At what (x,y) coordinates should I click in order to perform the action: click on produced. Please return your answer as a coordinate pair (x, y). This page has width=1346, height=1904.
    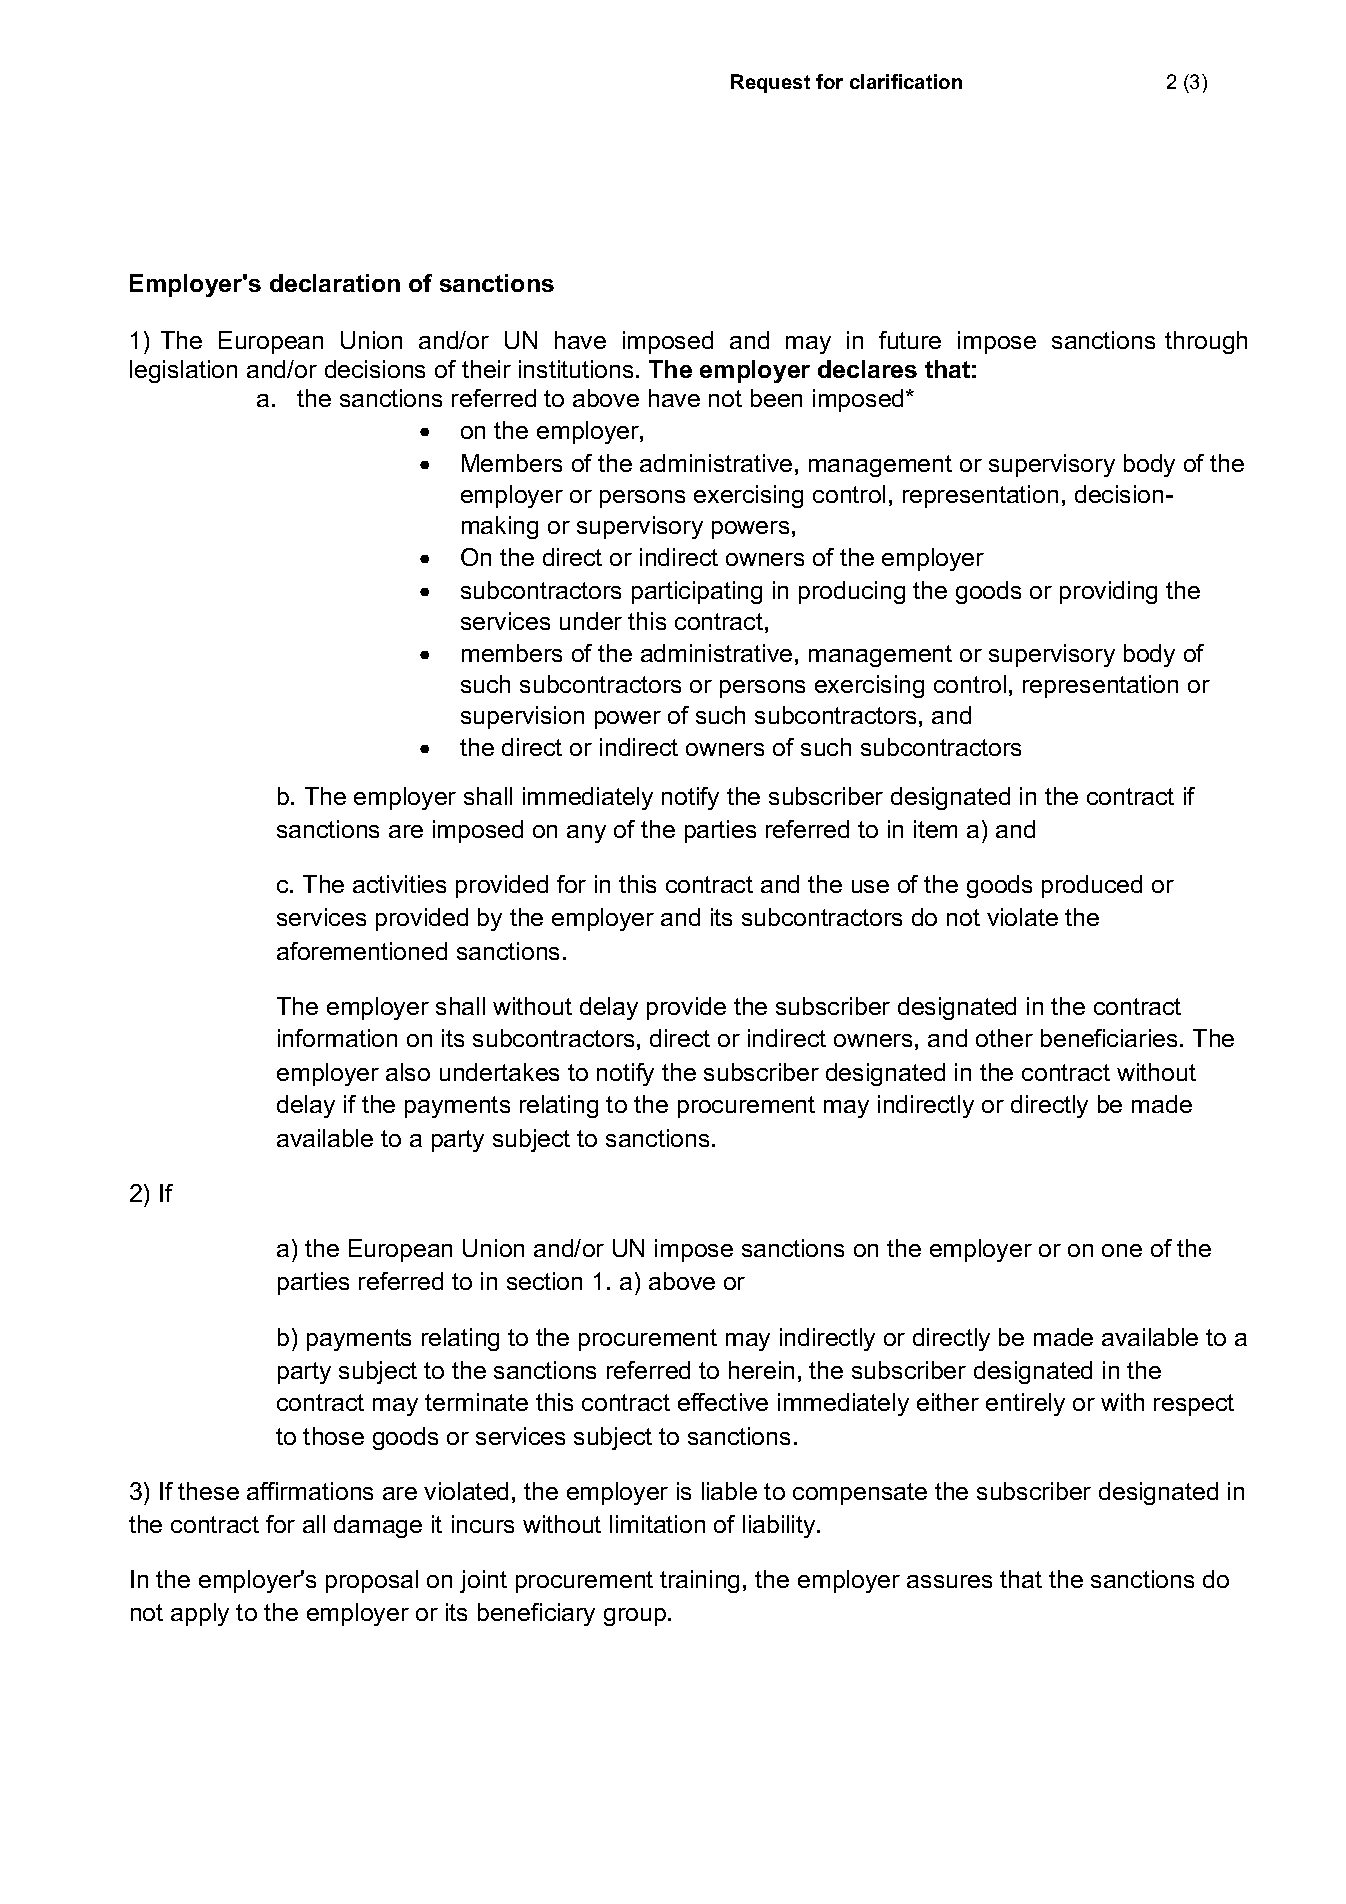
    Looking at the image, I should click on (1092, 886).
